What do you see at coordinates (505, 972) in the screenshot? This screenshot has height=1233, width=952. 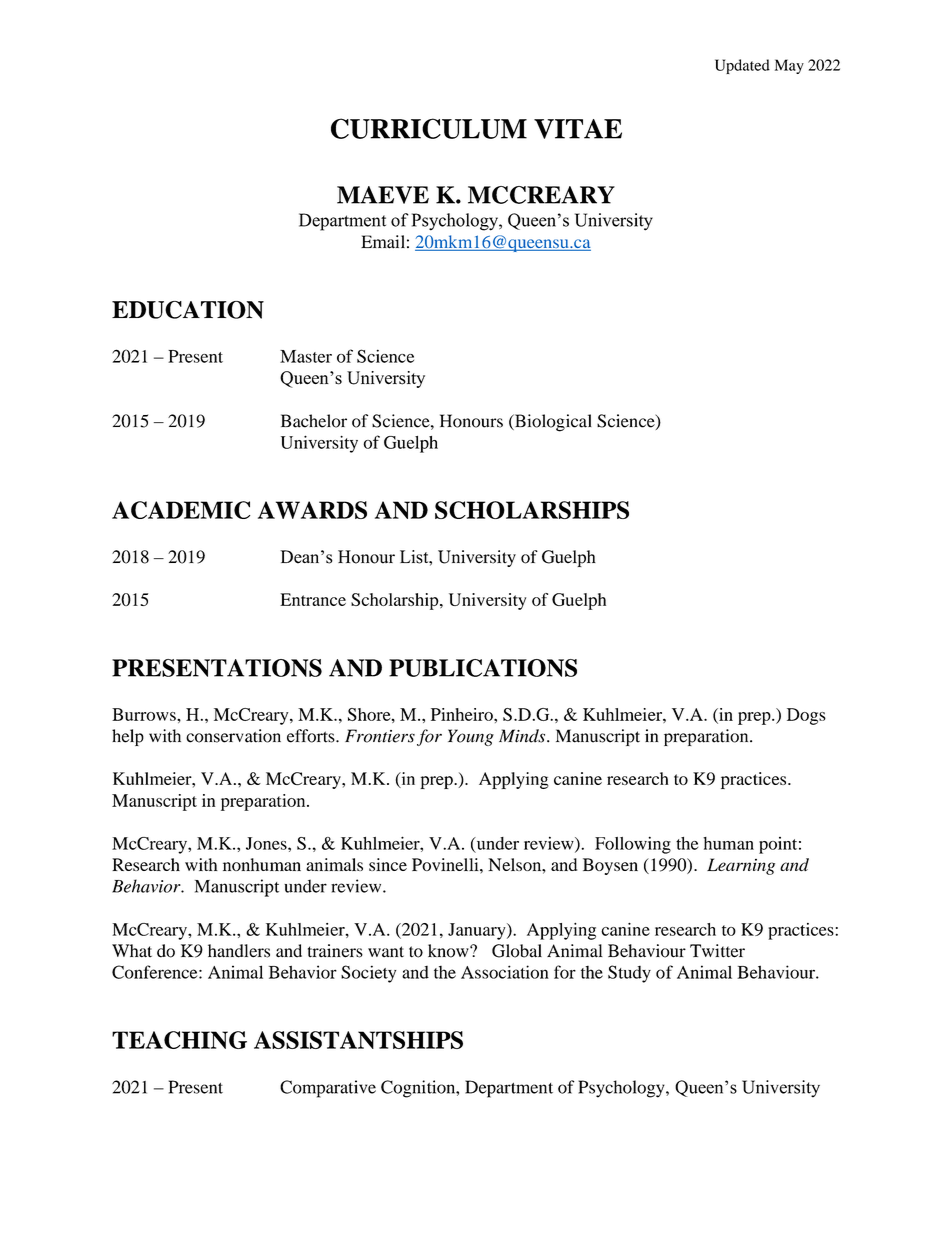 I see `Association` at bounding box center [505, 972].
